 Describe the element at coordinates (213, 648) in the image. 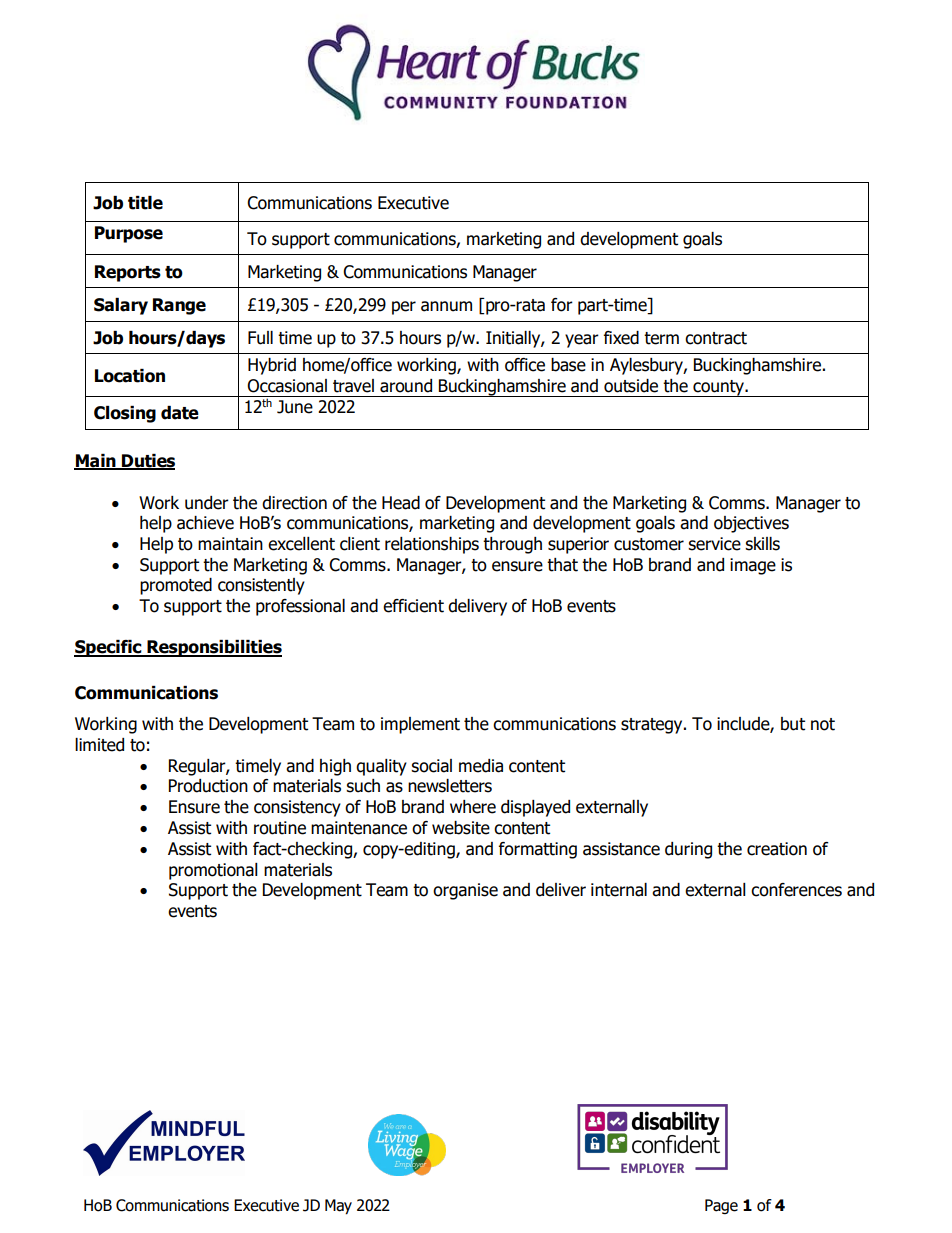

I see `Responsibilities` at that location.
